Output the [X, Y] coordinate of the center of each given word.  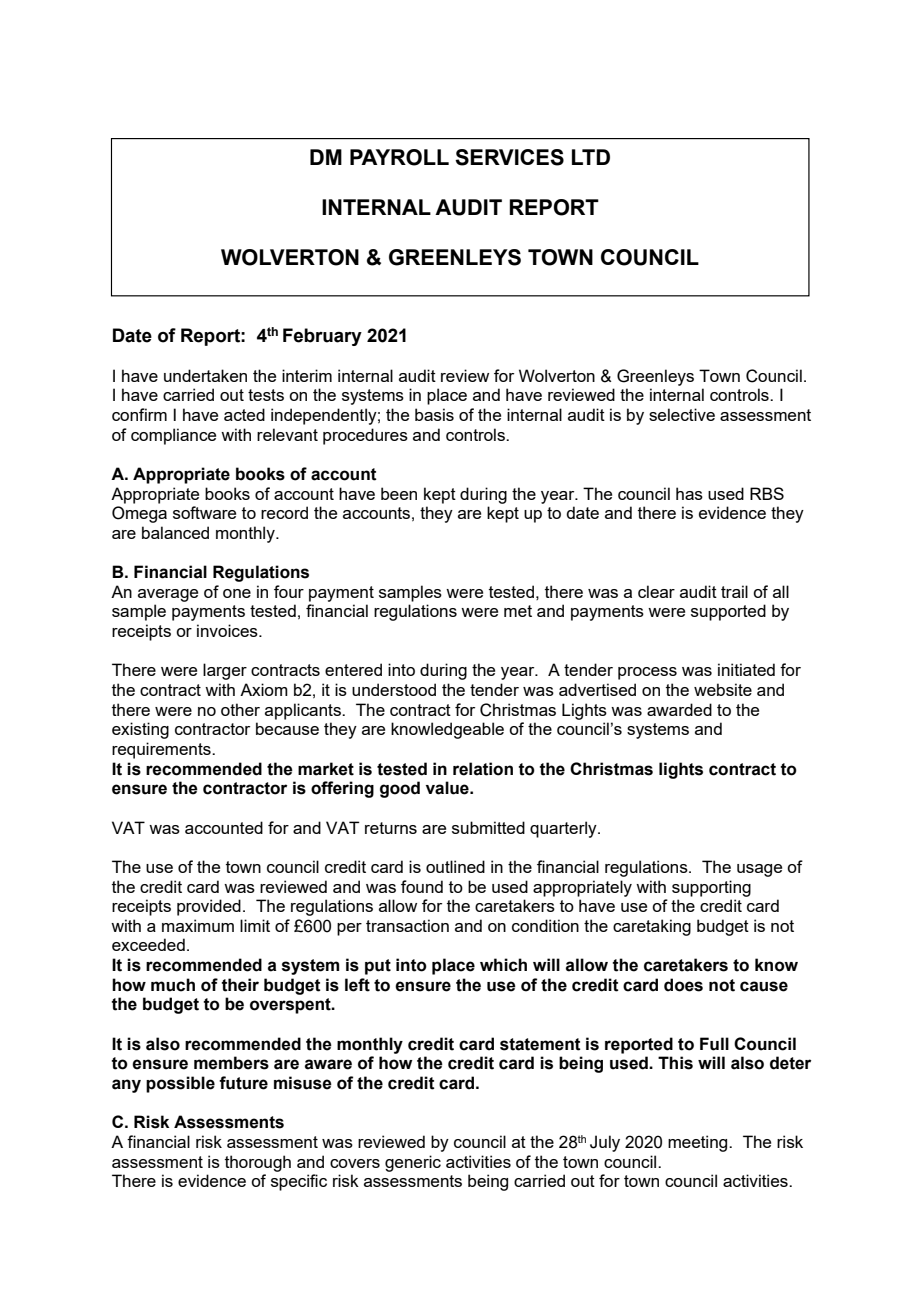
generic [413, 1163]
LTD [591, 157]
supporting [711, 888]
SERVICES [509, 157]
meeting [699, 1143]
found [422, 886]
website [723, 689]
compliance [173, 436]
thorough [258, 1163]
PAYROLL [399, 157]
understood [394, 689]
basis [434, 414]
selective [682, 414]
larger [225, 671]
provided [209, 907]
